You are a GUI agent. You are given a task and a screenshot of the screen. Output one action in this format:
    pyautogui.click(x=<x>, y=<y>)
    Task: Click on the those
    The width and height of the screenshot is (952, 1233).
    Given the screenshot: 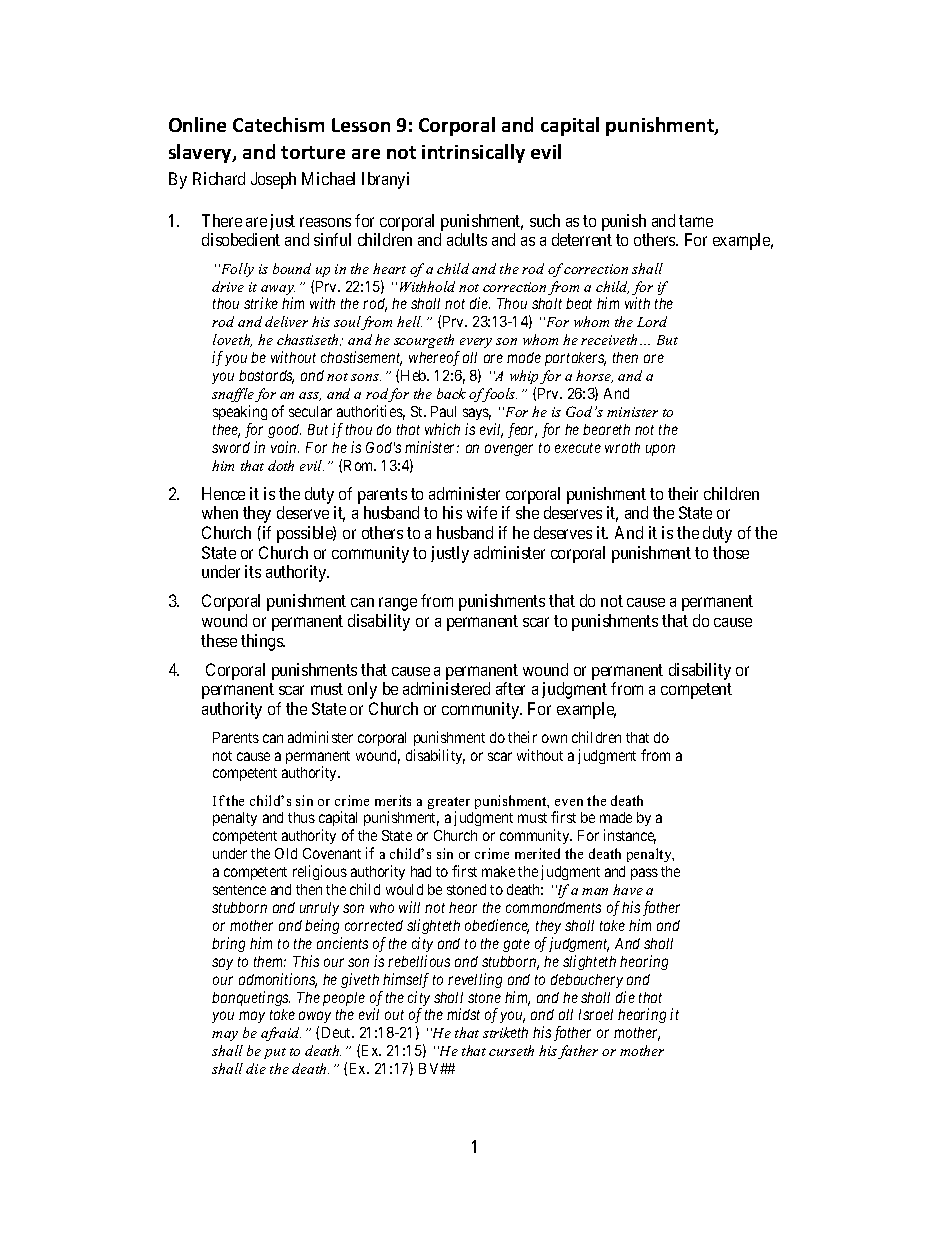 What is the action you would take?
    pyautogui.click(x=731, y=552)
